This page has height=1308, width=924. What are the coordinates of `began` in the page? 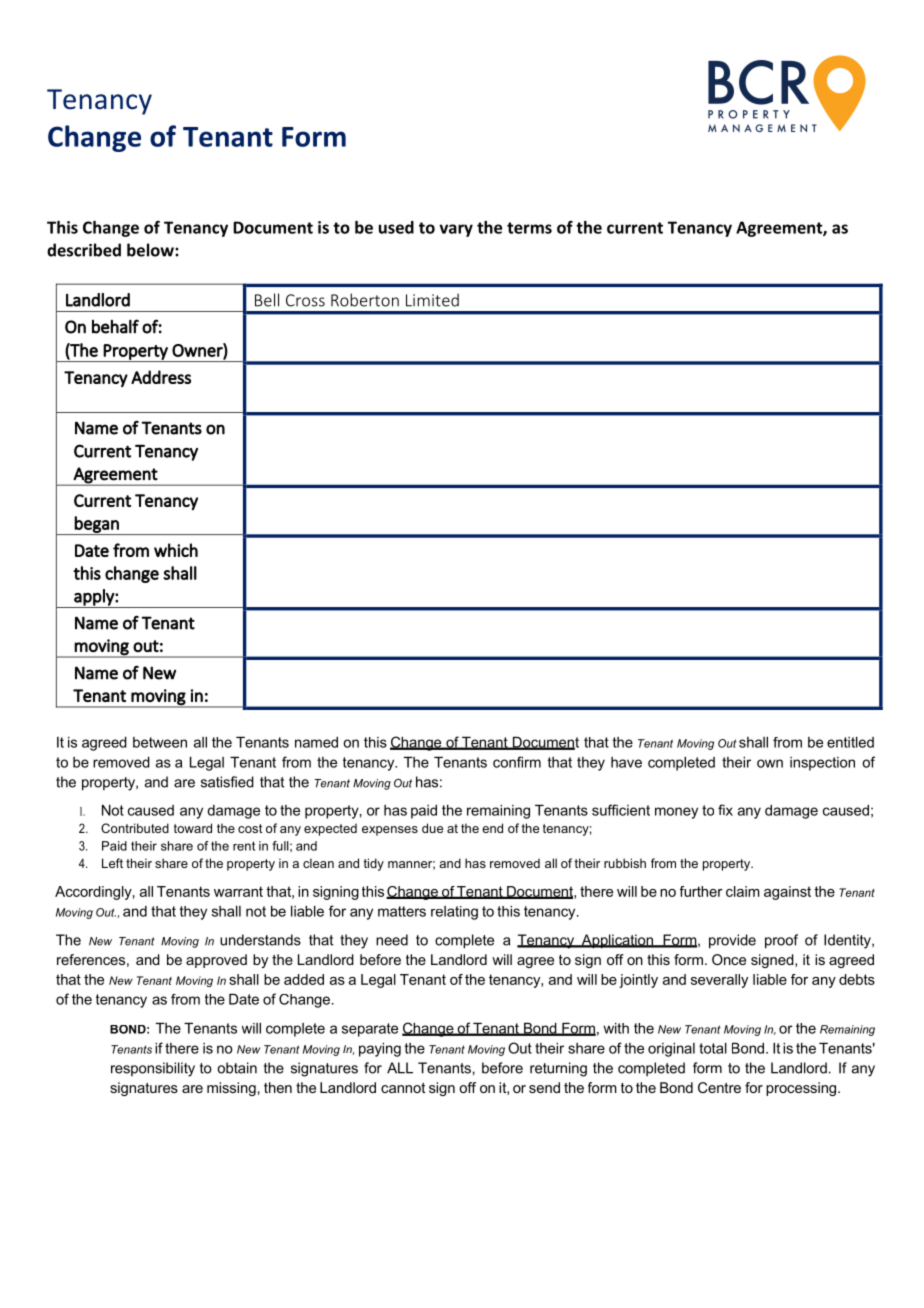 It's located at (97, 525).
